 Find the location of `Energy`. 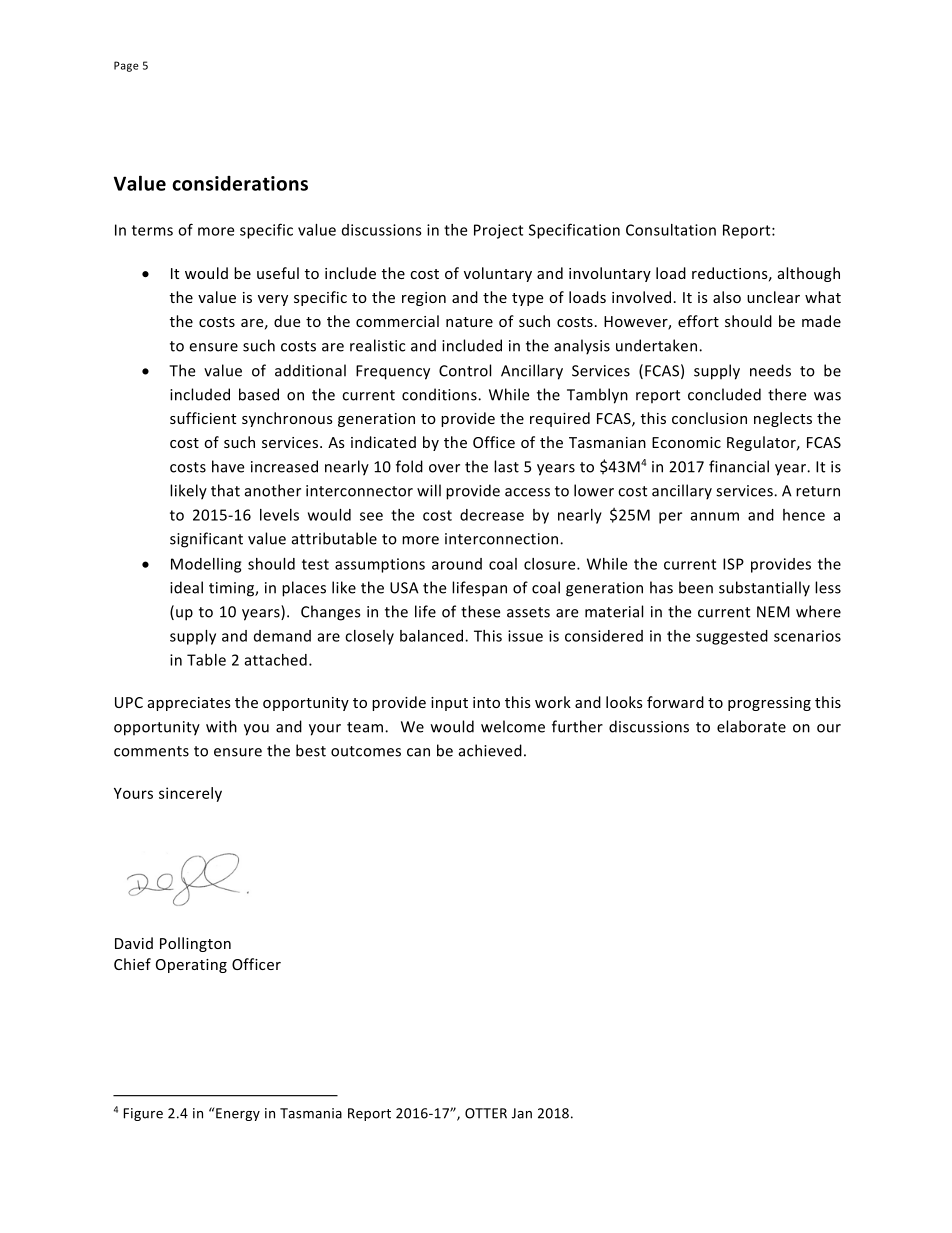

Energy is located at coordinates (237, 1114).
